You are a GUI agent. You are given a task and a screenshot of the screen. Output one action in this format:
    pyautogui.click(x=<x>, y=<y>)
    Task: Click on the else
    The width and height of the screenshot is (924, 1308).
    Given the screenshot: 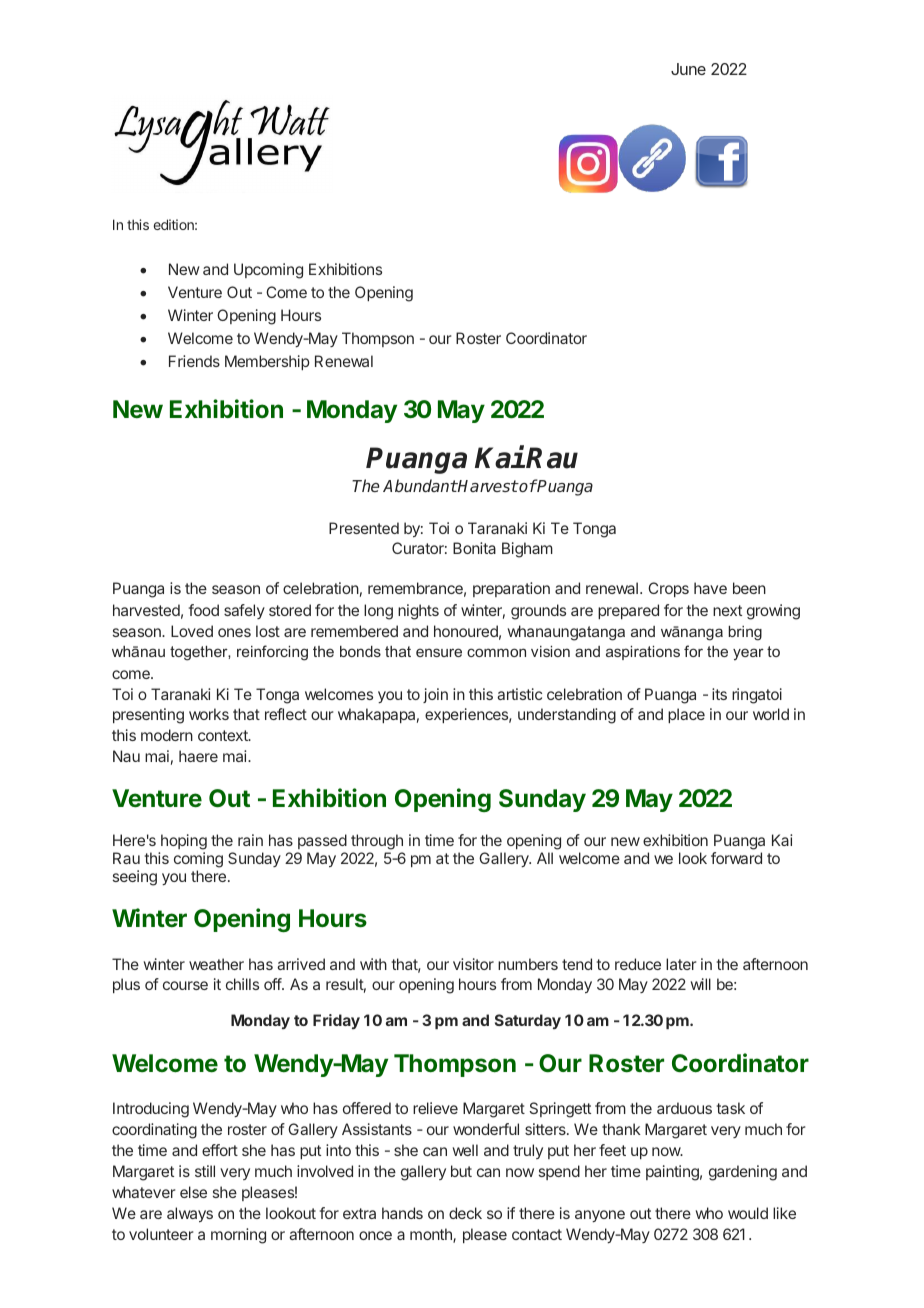 What is the action you would take?
    pyautogui.click(x=193, y=1192)
